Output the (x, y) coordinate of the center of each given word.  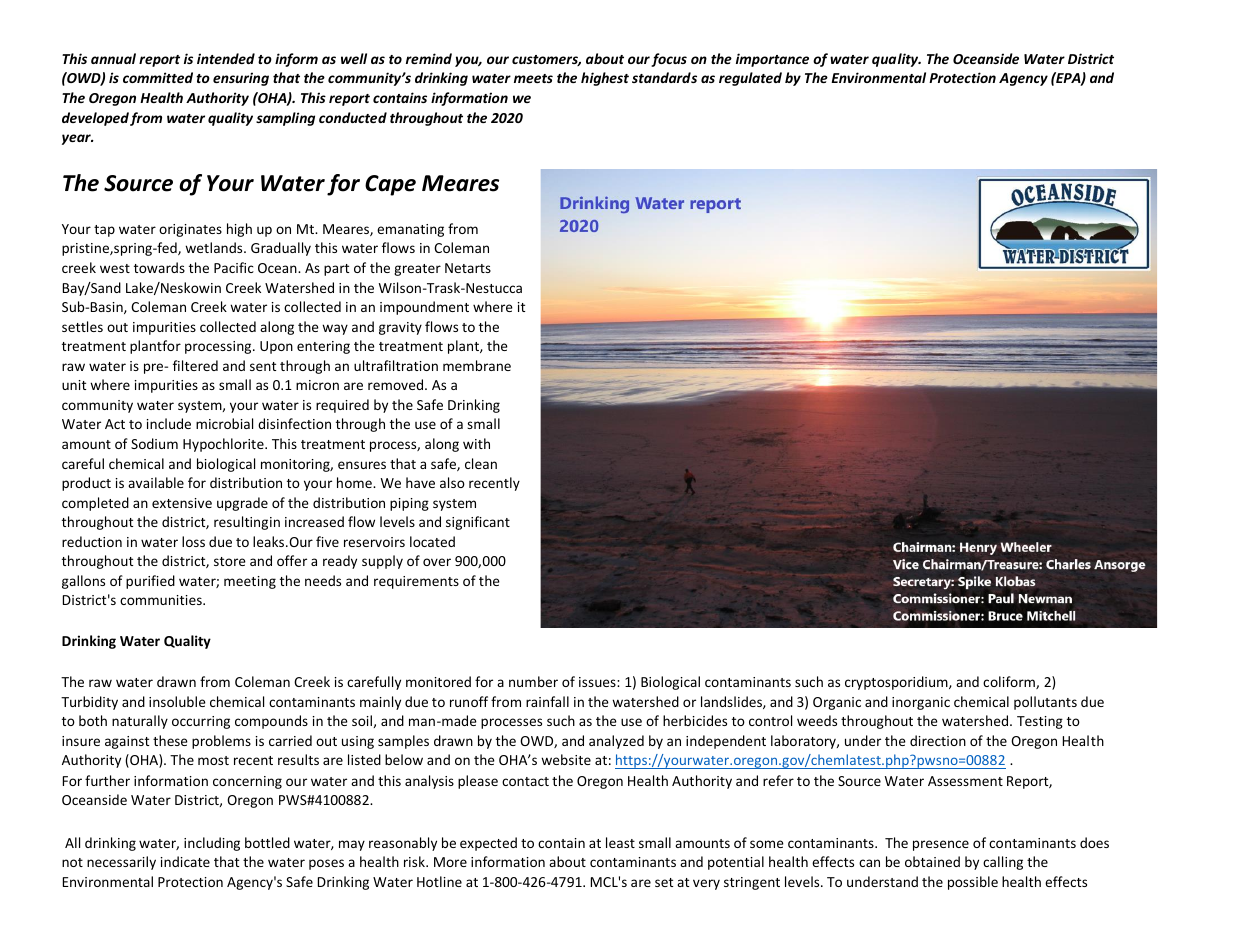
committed (158, 77)
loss (193, 541)
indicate (185, 861)
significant (478, 523)
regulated (750, 79)
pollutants (1045, 703)
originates (190, 230)
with (476, 443)
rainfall (547, 701)
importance (772, 60)
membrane (477, 365)
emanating (410, 230)
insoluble (177, 701)
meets (533, 78)
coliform (1010, 682)
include (169, 423)
